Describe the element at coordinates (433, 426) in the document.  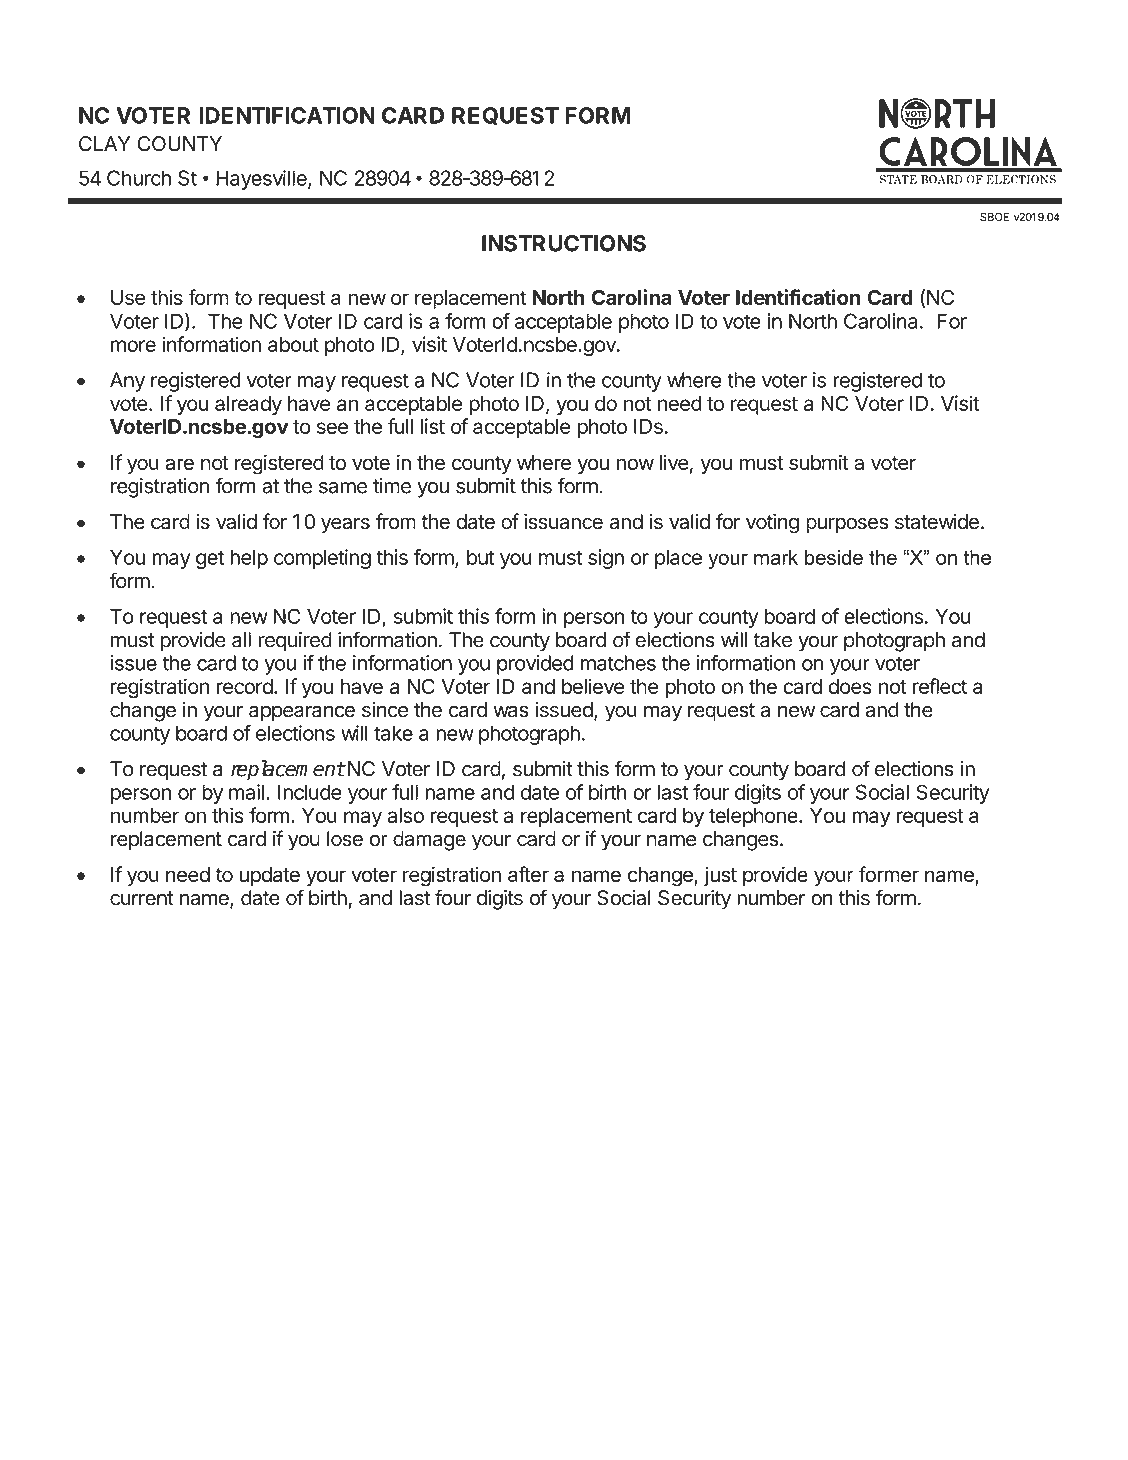
I see `list` at that location.
